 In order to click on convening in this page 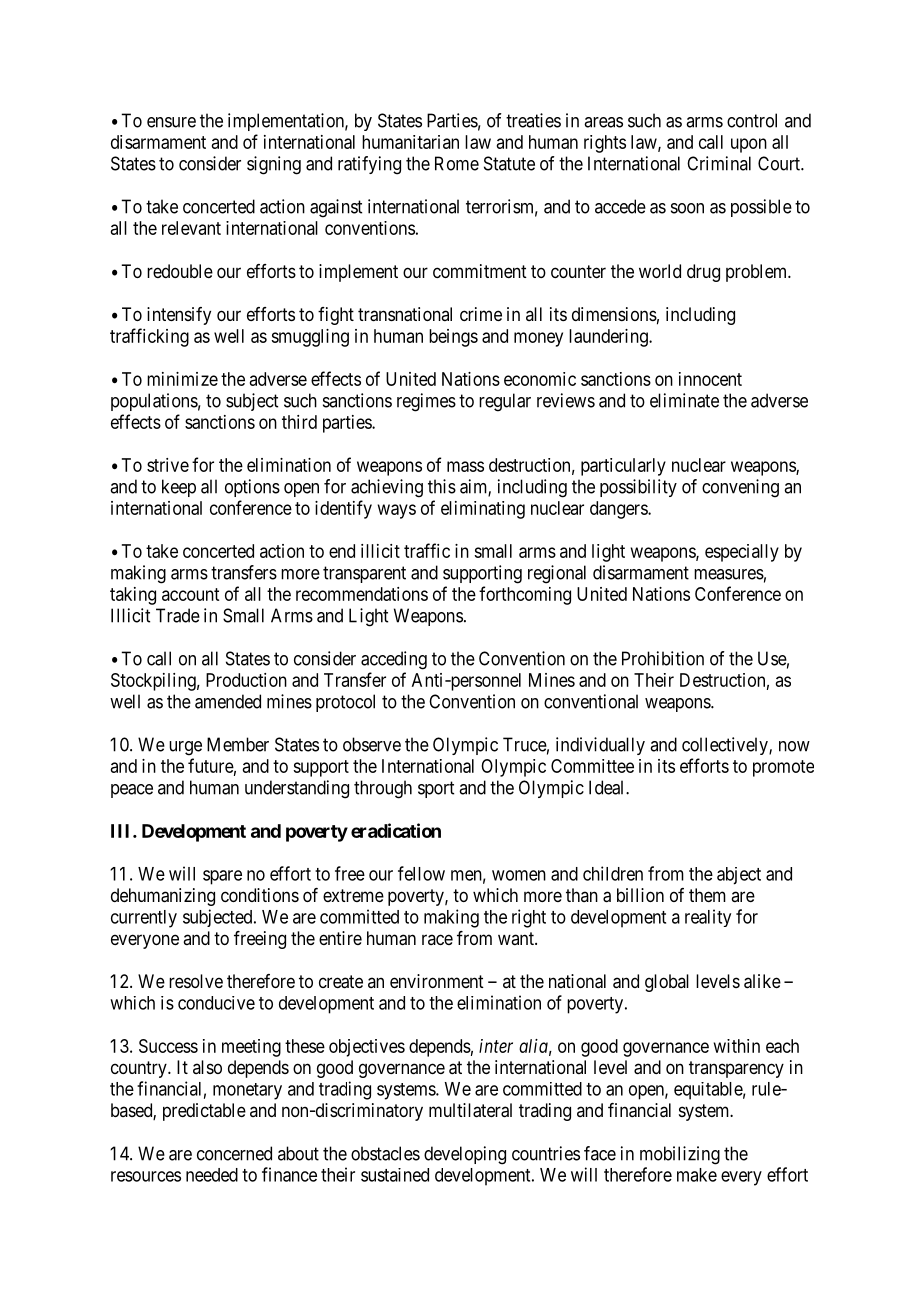, I will do `click(740, 488)`.
